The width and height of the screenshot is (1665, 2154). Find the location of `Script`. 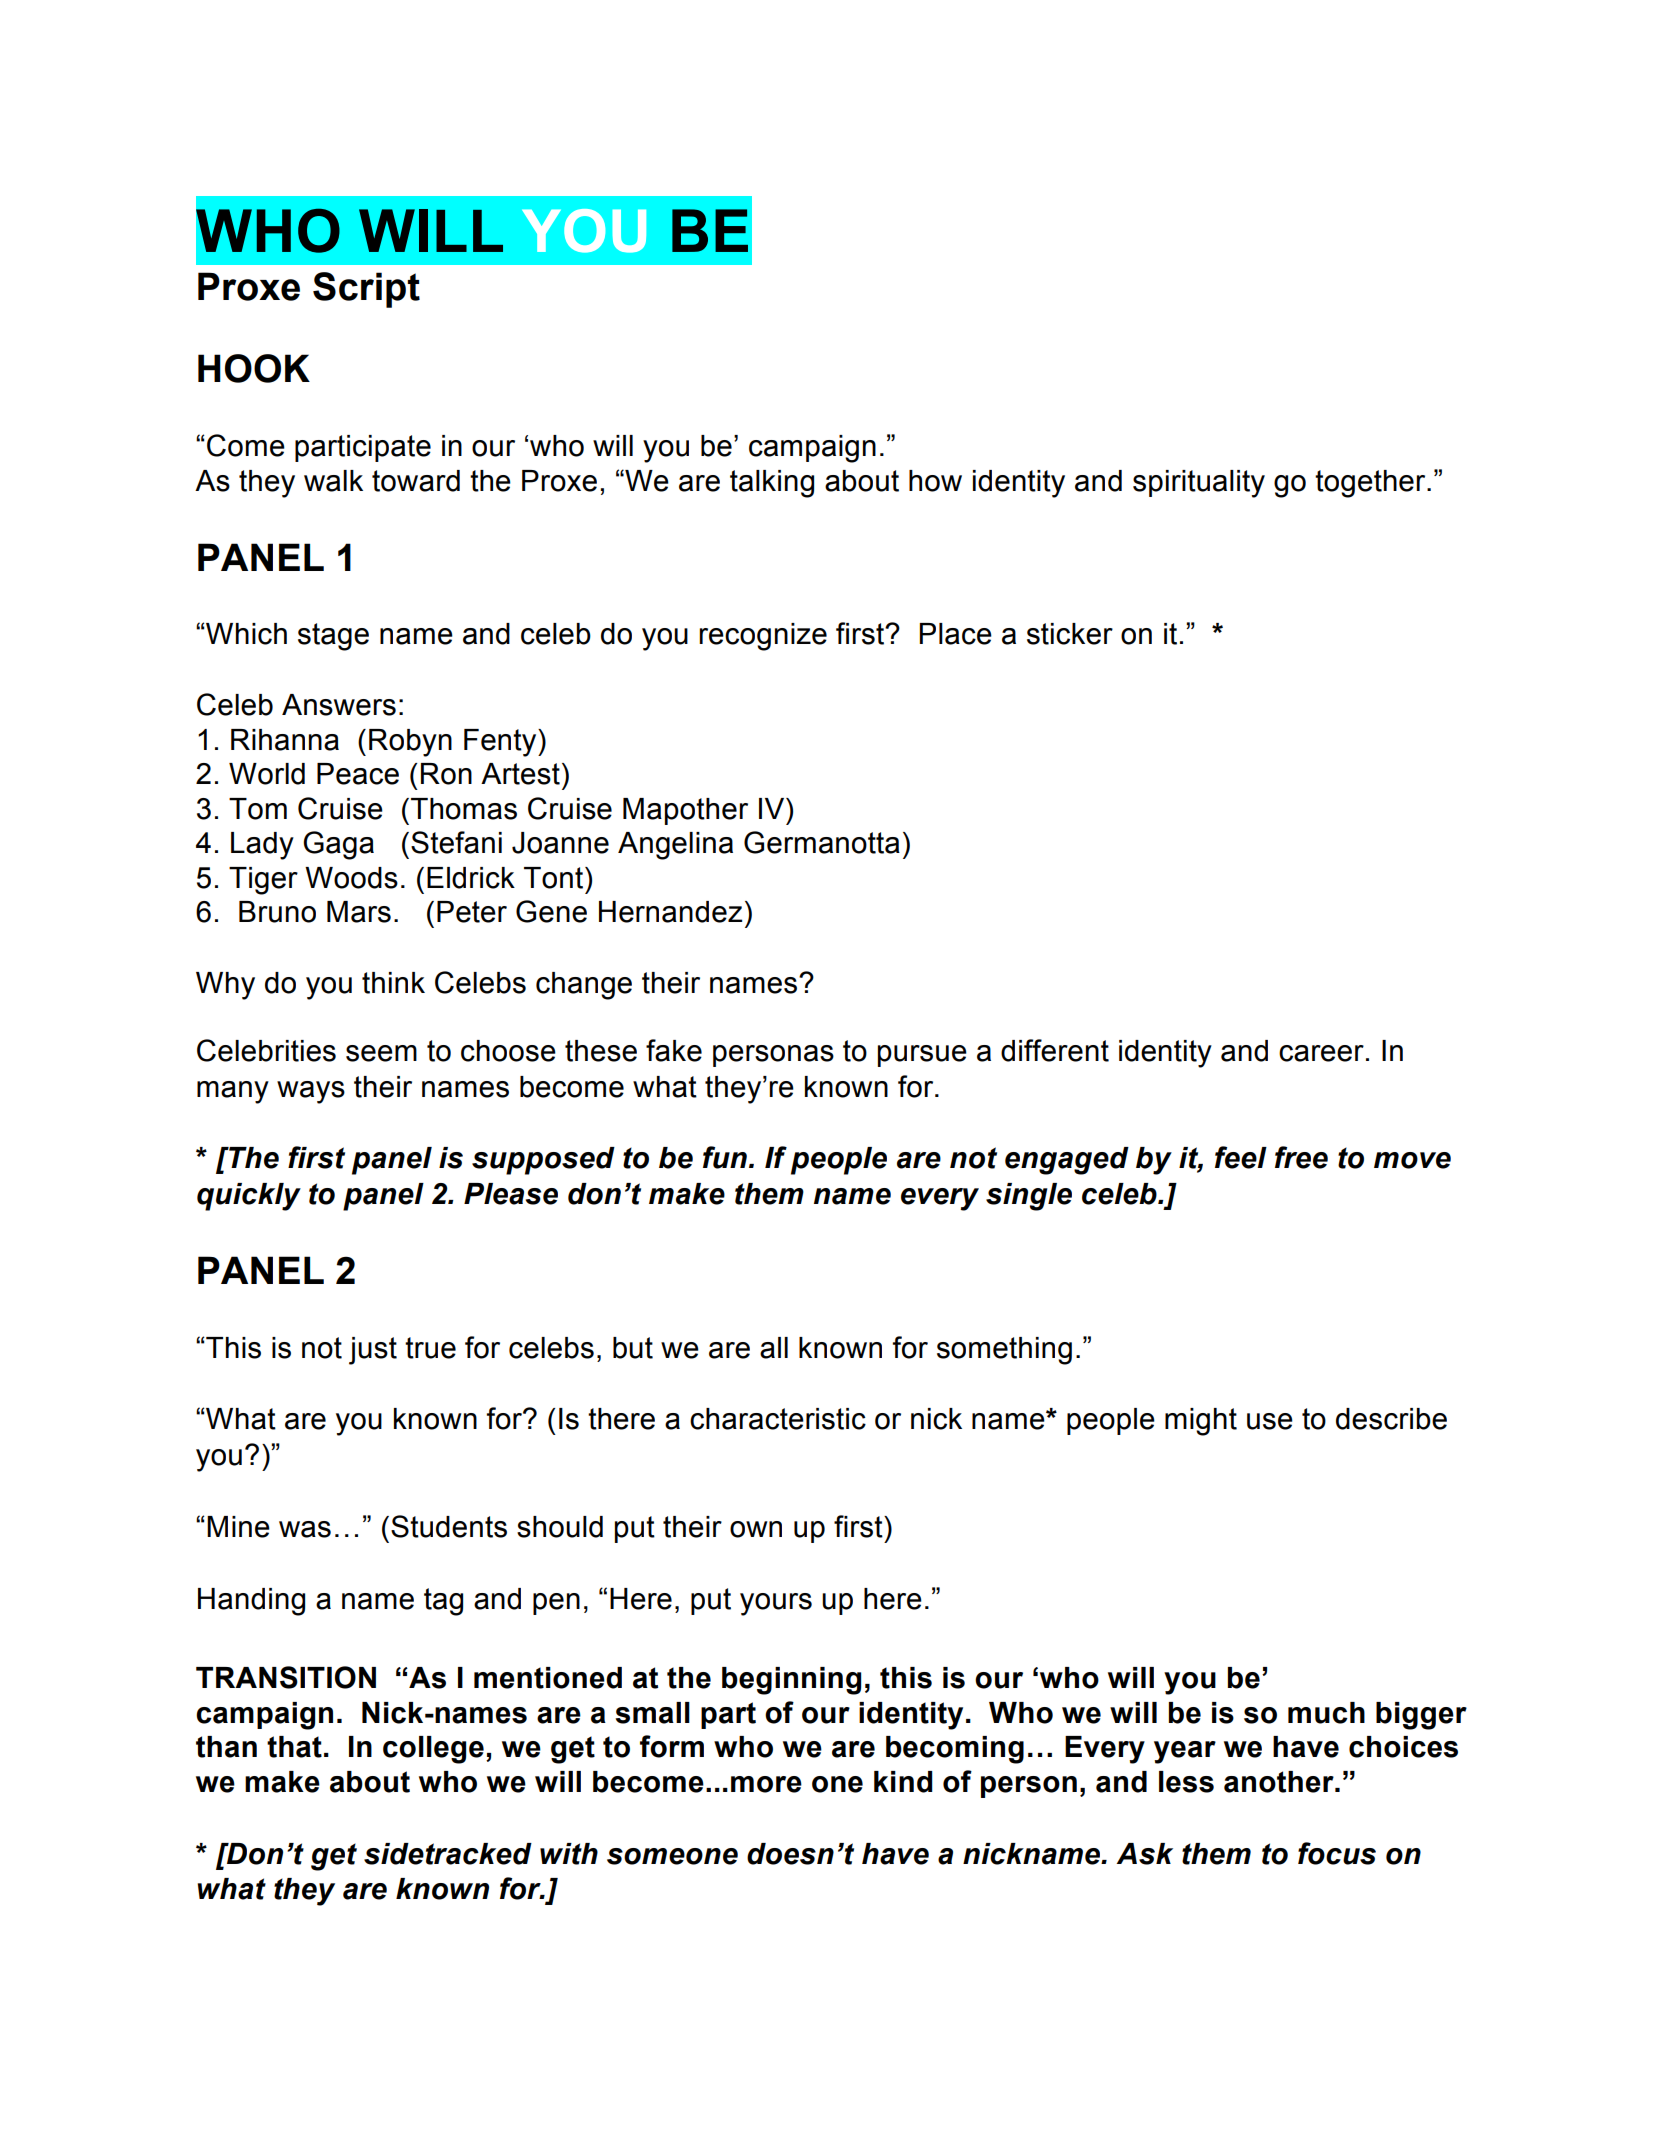

Script is located at coordinates (366, 290).
